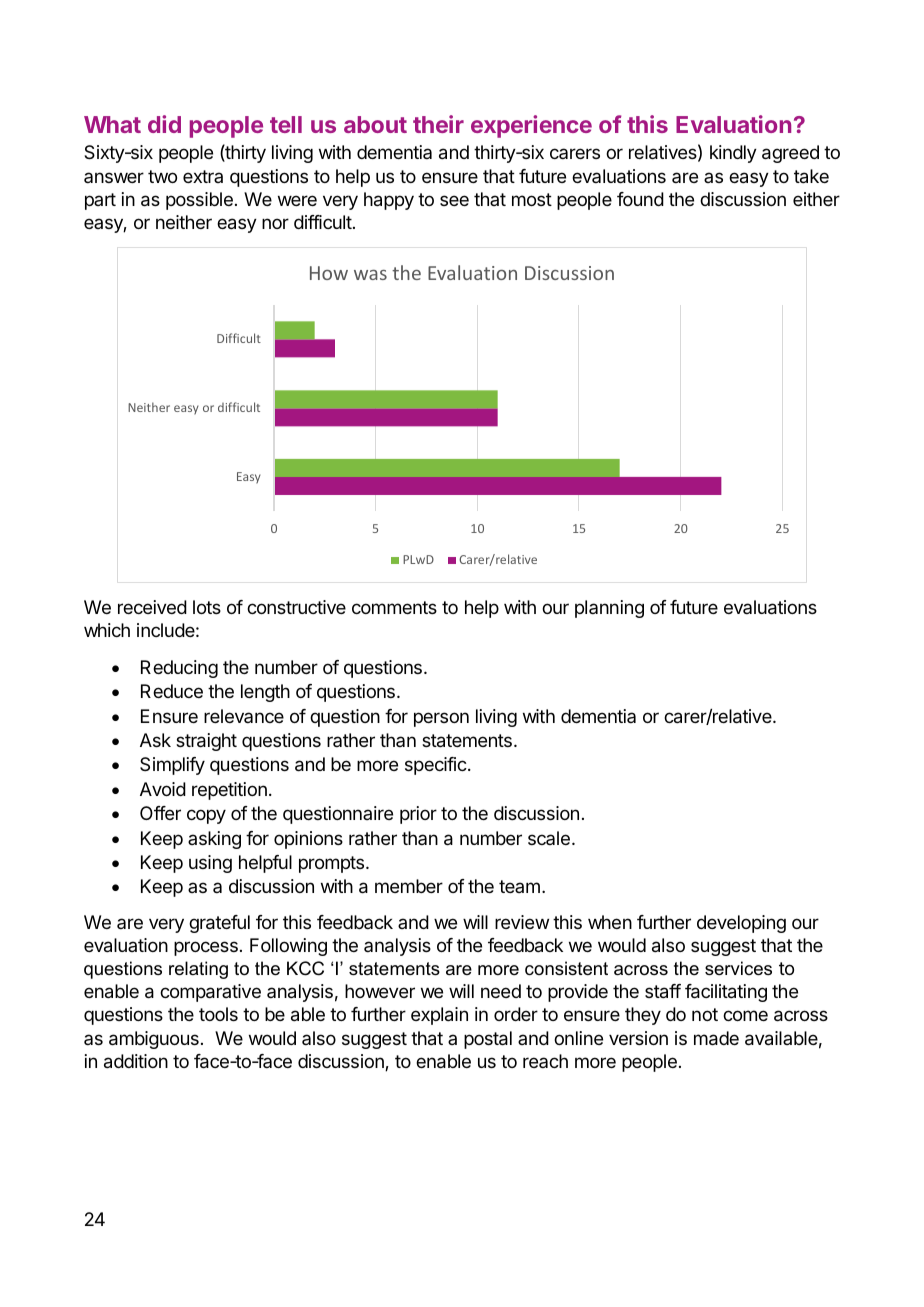 The image size is (924, 1307). What do you see at coordinates (207, 607) in the page?
I see `lots` at bounding box center [207, 607].
